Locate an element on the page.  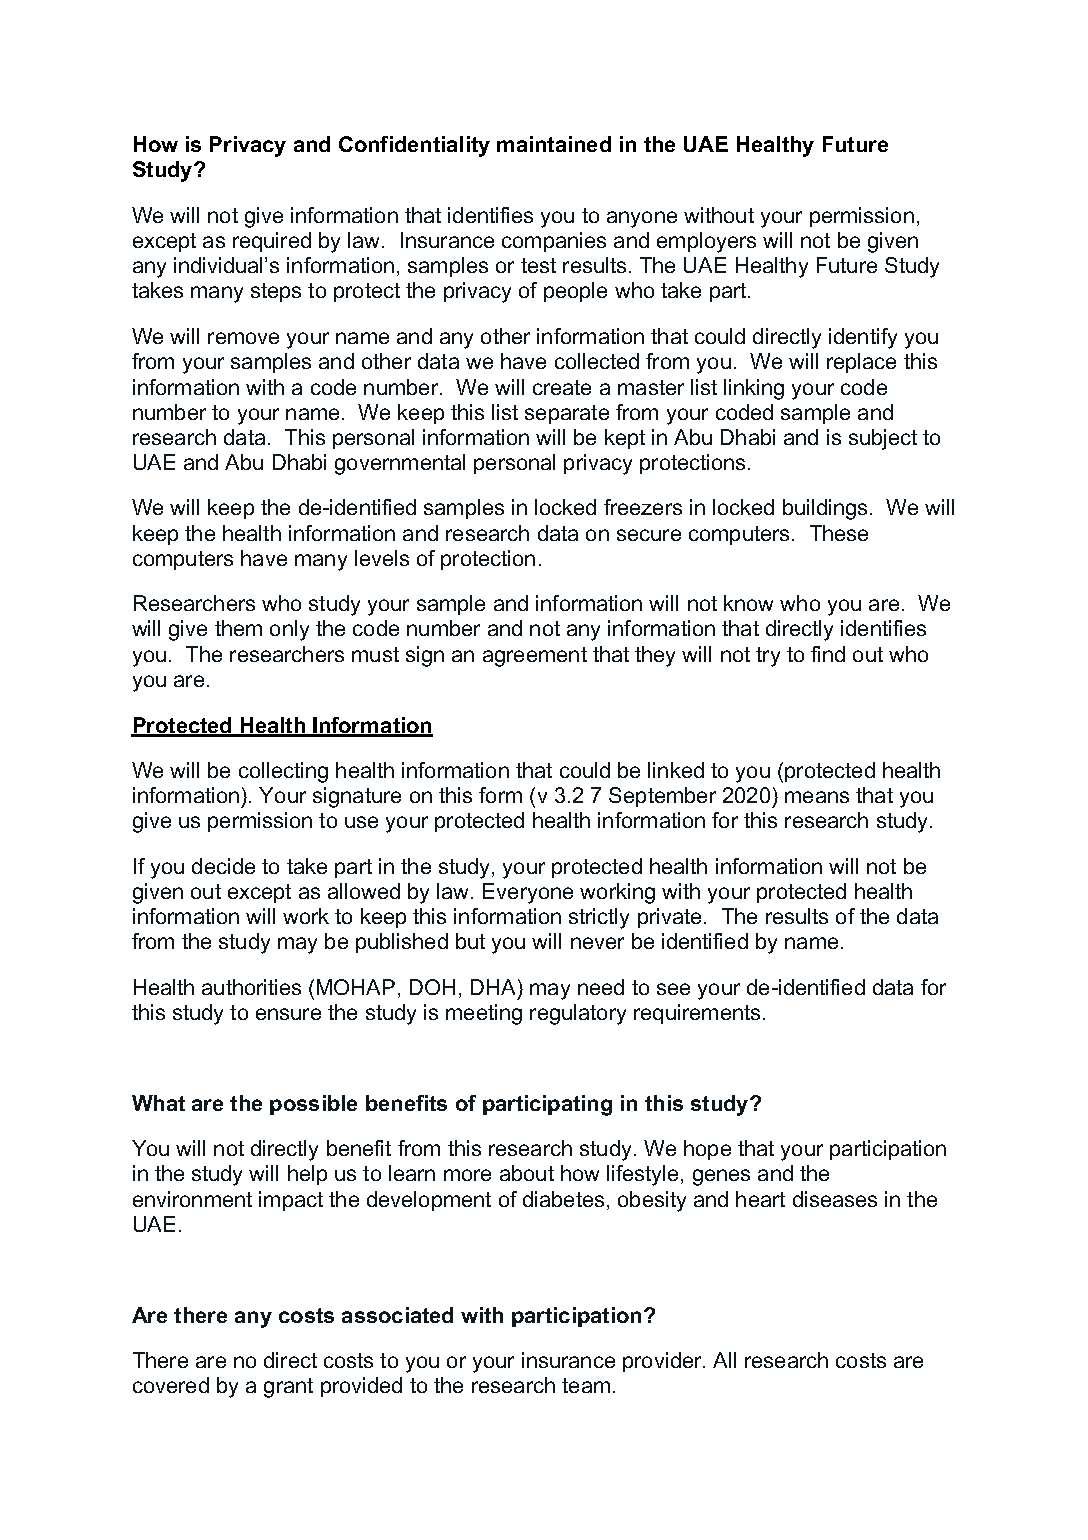
grant is located at coordinates (288, 1388).
